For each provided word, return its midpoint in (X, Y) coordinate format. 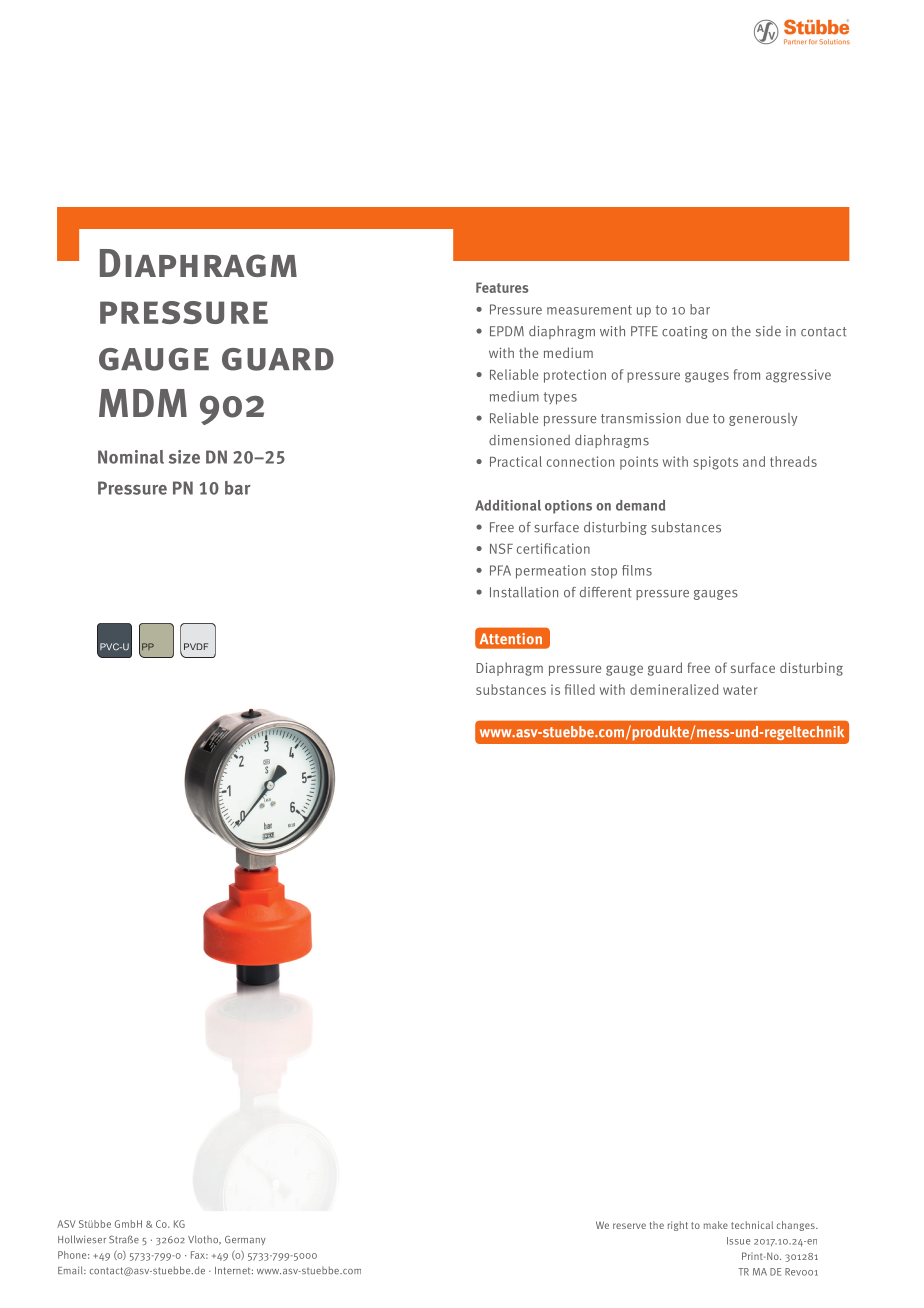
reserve (629, 1226)
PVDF (196, 646)
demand (640, 505)
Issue (738, 1241)
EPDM (507, 331)
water (740, 690)
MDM (143, 403)
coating (685, 332)
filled (580, 689)
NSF (501, 548)
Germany (245, 1240)
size (184, 457)
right (678, 1226)
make (716, 1225)
